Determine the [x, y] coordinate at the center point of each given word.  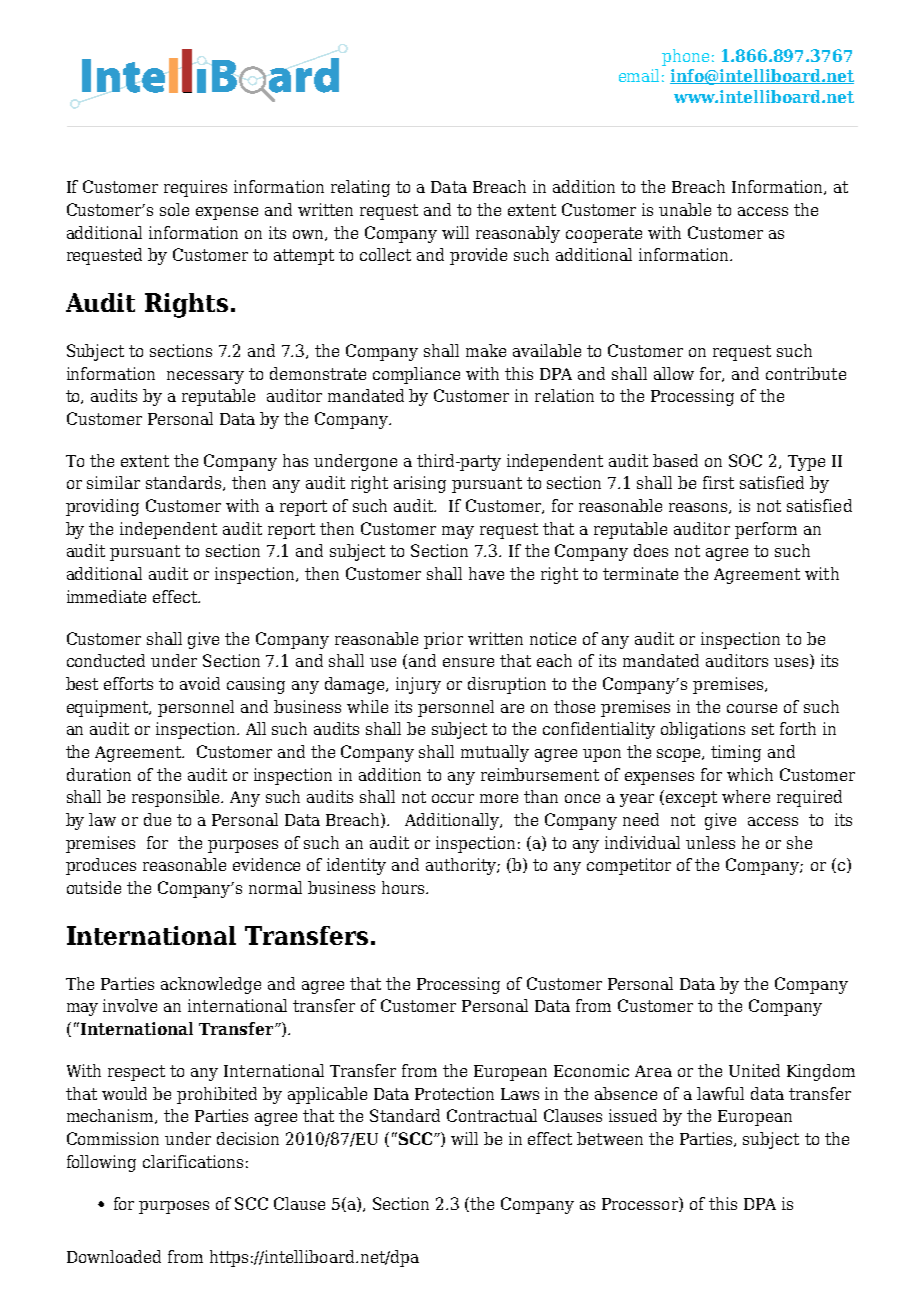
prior [443, 640]
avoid [200, 683]
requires [195, 188]
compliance [416, 375]
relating [360, 188]
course [752, 708]
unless [710, 842]
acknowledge [211, 985]
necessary [205, 377]
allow [674, 373]
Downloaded [114, 1256]
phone [685, 57]
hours [404, 887]
